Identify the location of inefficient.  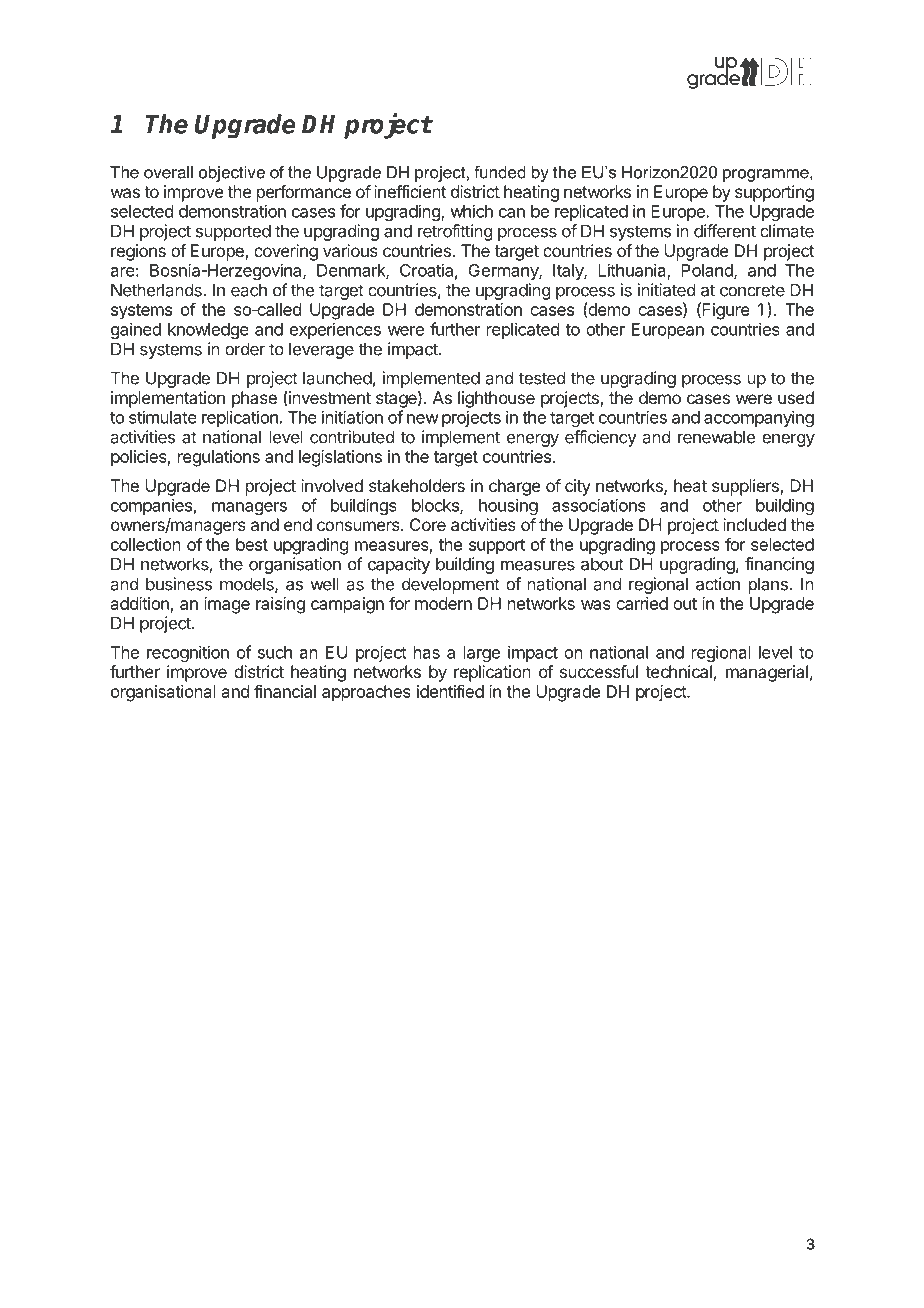
(410, 191).
